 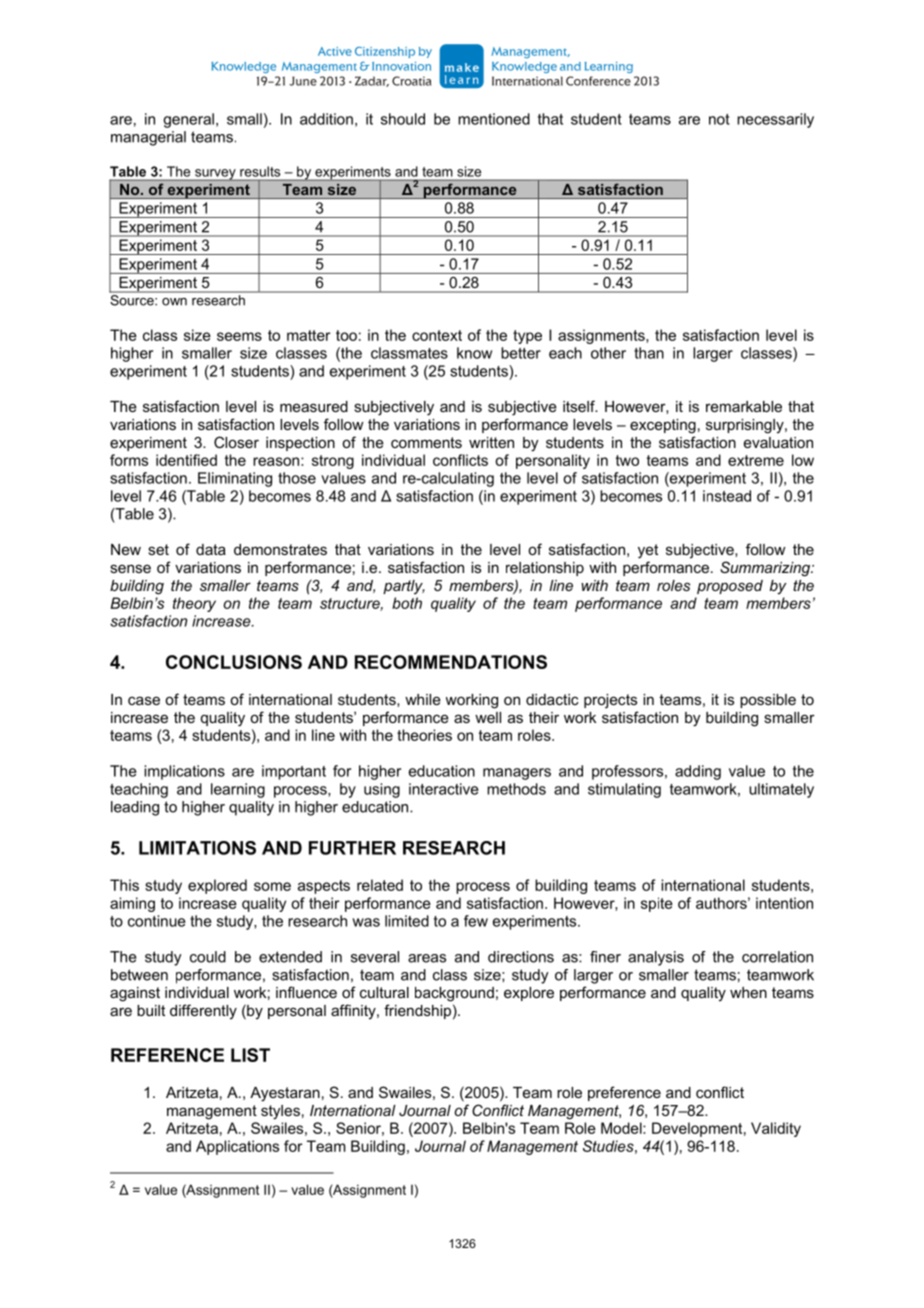 I want to click on not, so click(x=719, y=119).
